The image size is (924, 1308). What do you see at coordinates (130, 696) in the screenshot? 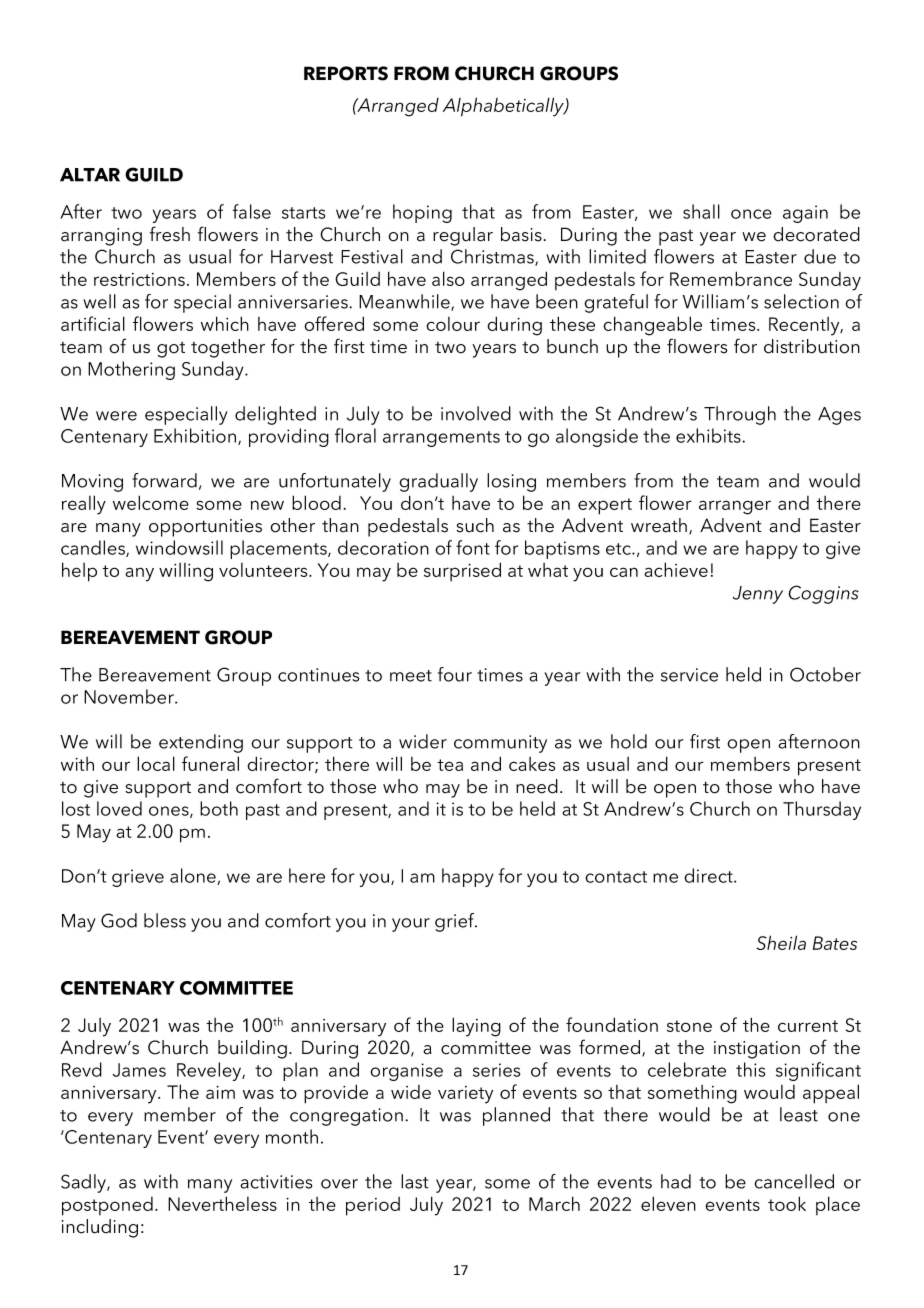
I see `November` at bounding box center [130, 696].
